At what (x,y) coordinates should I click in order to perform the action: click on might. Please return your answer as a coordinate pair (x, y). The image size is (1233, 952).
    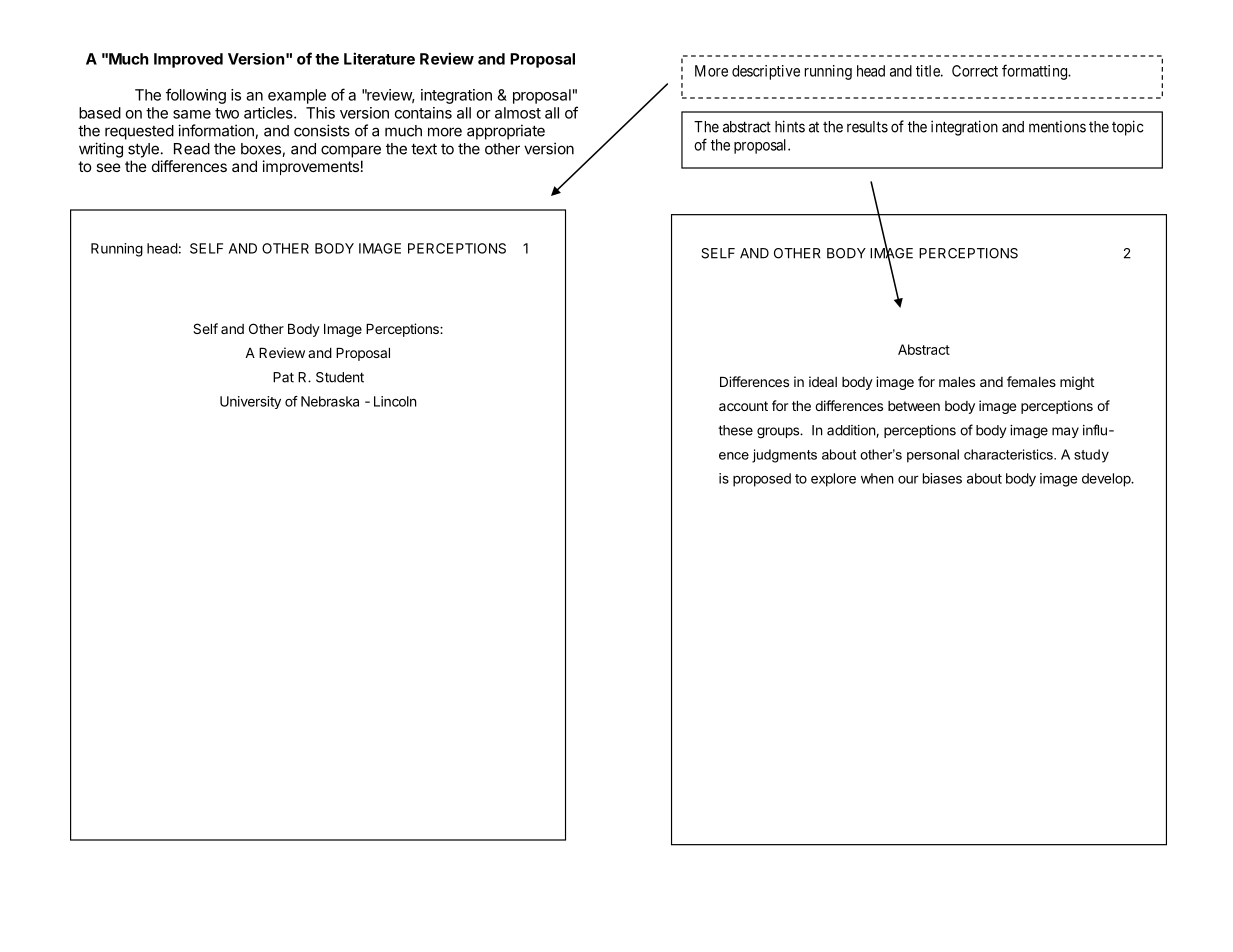
    Looking at the image, I should click on (1077, 383).
